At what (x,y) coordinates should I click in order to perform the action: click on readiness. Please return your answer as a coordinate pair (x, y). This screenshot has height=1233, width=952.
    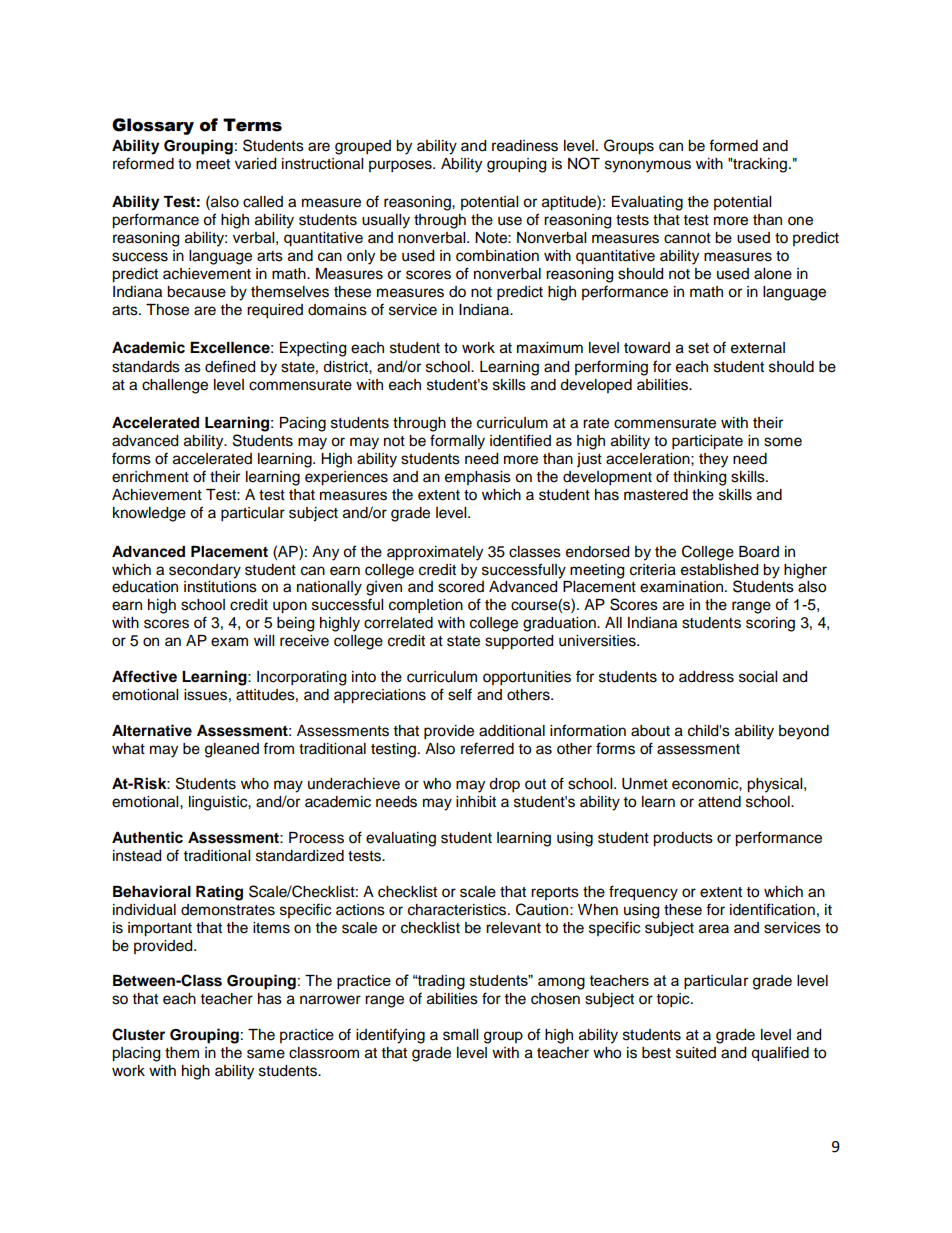
    Looking at the image, I should click on (525, 146).
